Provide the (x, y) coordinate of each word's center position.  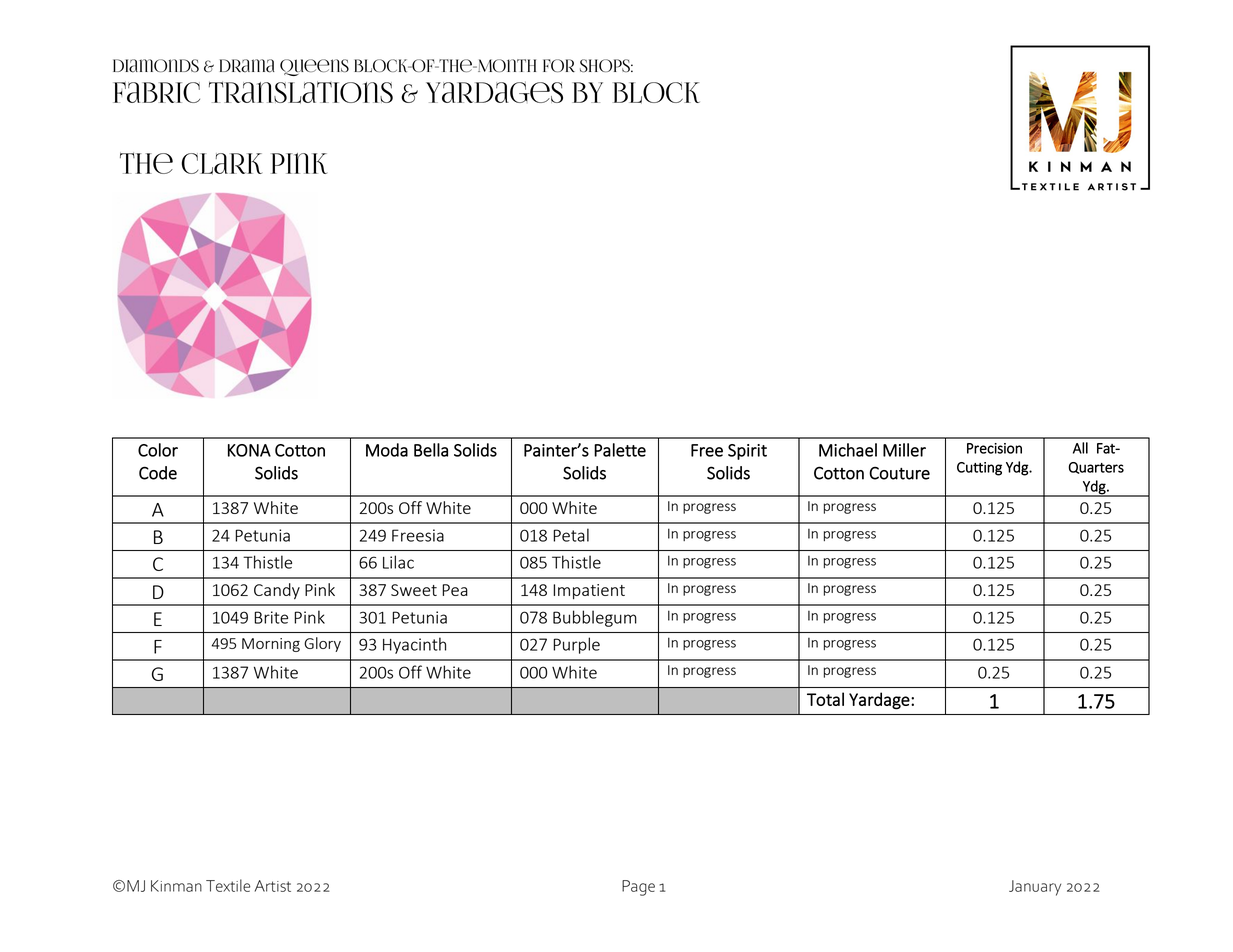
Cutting (979, 469)
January (1035, 888)
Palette (620, 450)
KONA (249, 450)
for (559, 66)
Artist (273, 886)
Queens (314, 67)
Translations (301, 92)
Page (638, 888)
